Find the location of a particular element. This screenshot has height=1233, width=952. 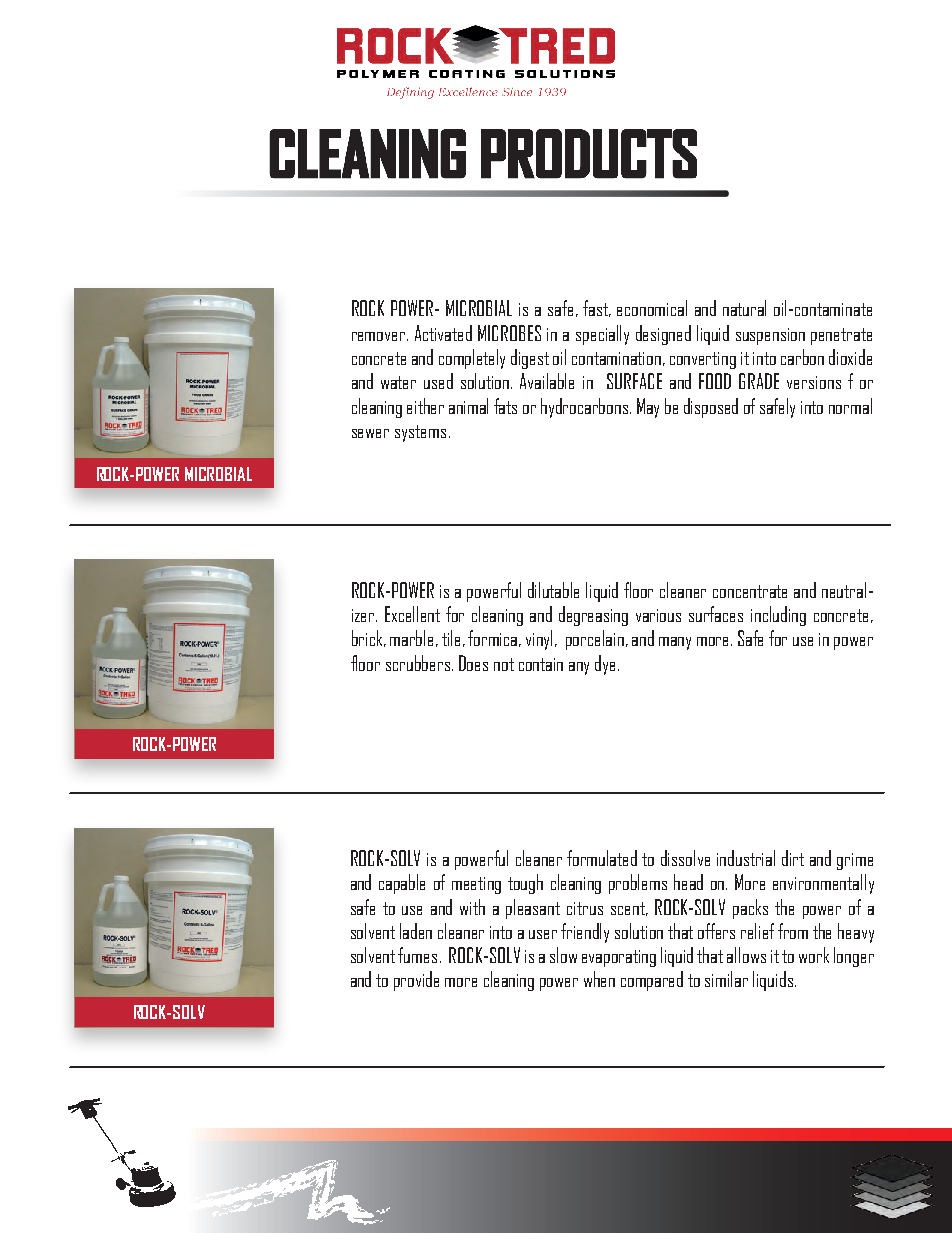

Activated is located at coordinates (443, 333).
